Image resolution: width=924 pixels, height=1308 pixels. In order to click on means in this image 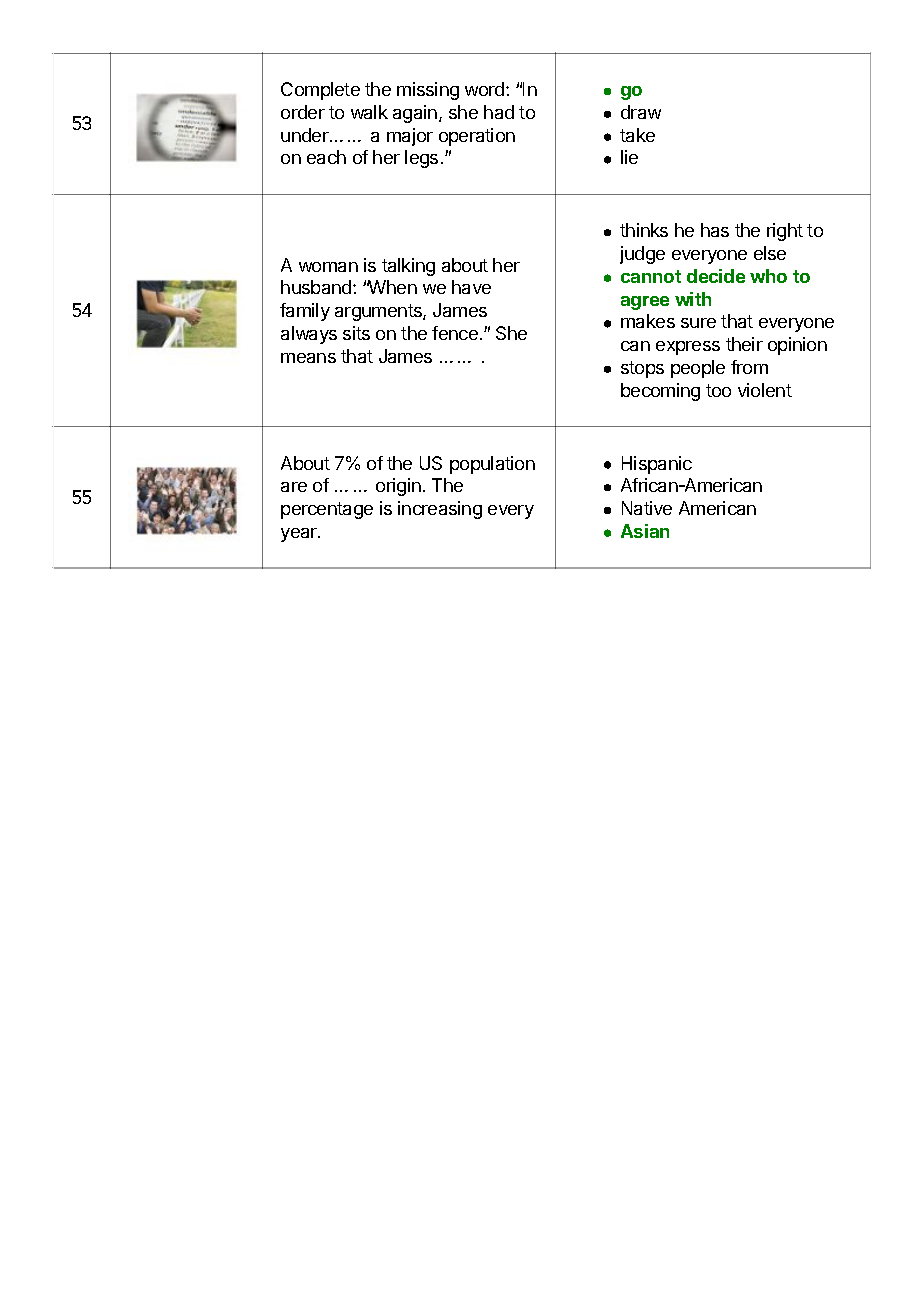, I will do `click(308, 358)`.
